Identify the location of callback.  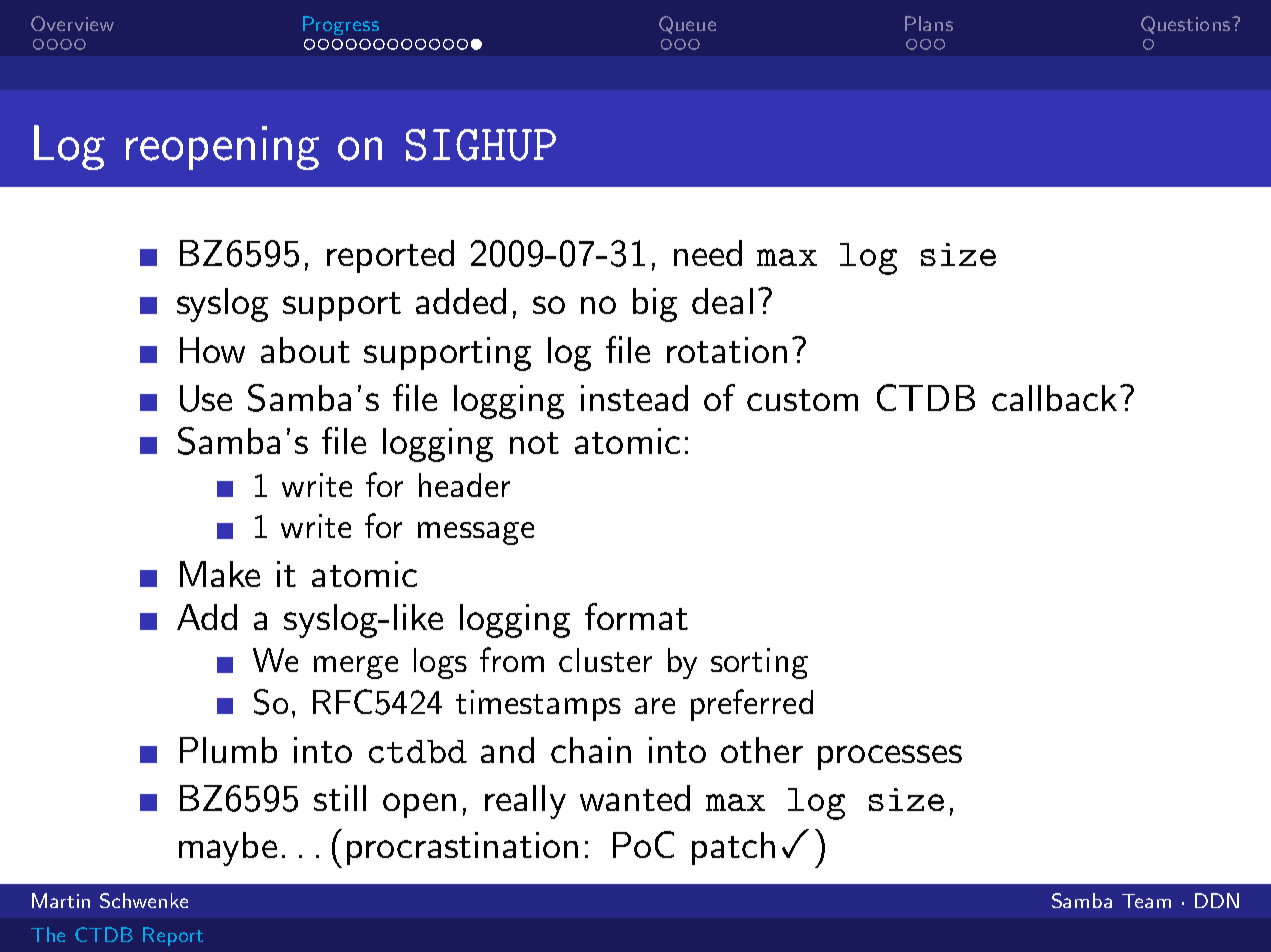
(1054, 398).
